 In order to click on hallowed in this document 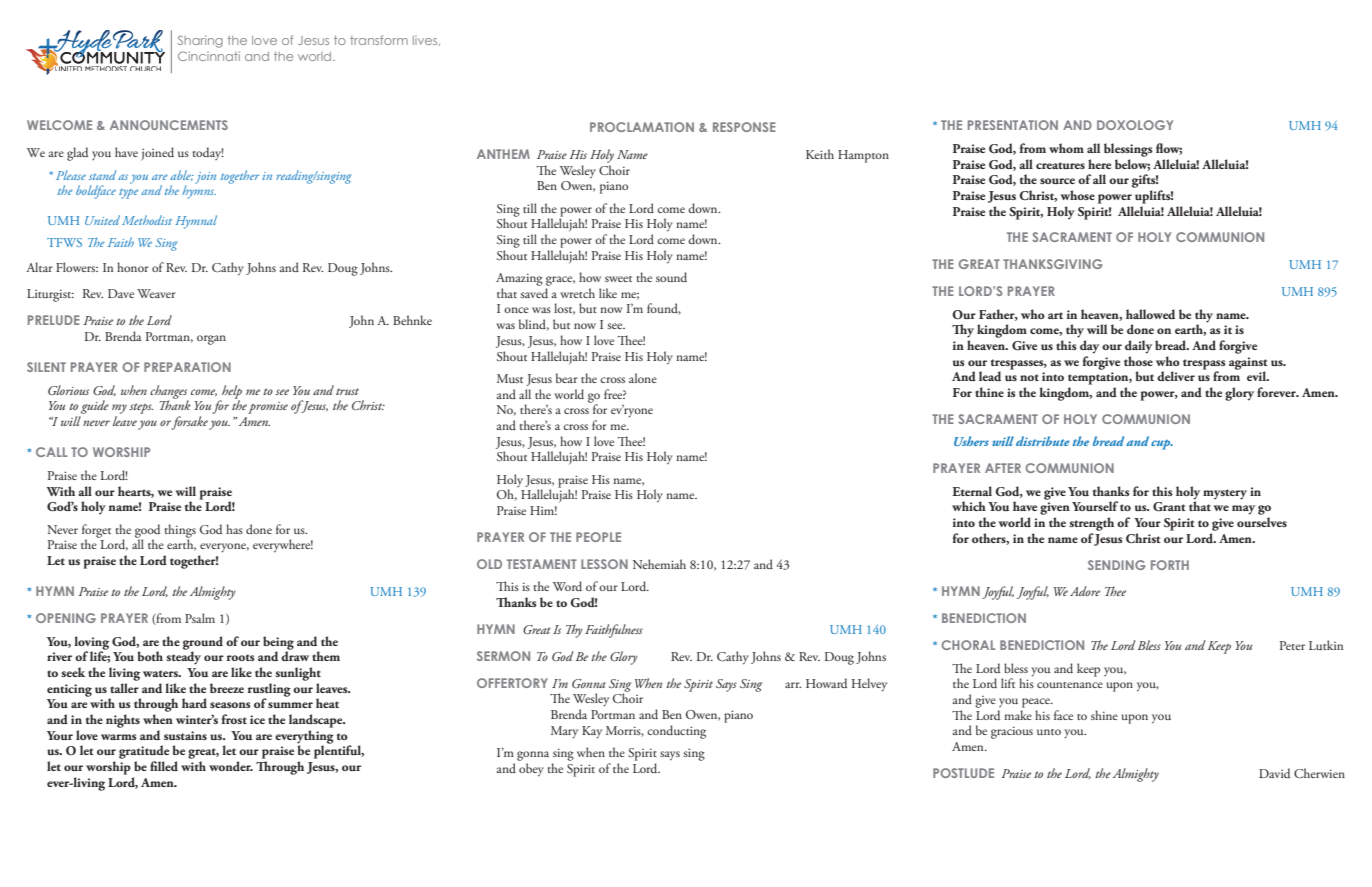, I will do `click(1150, 314)`.
